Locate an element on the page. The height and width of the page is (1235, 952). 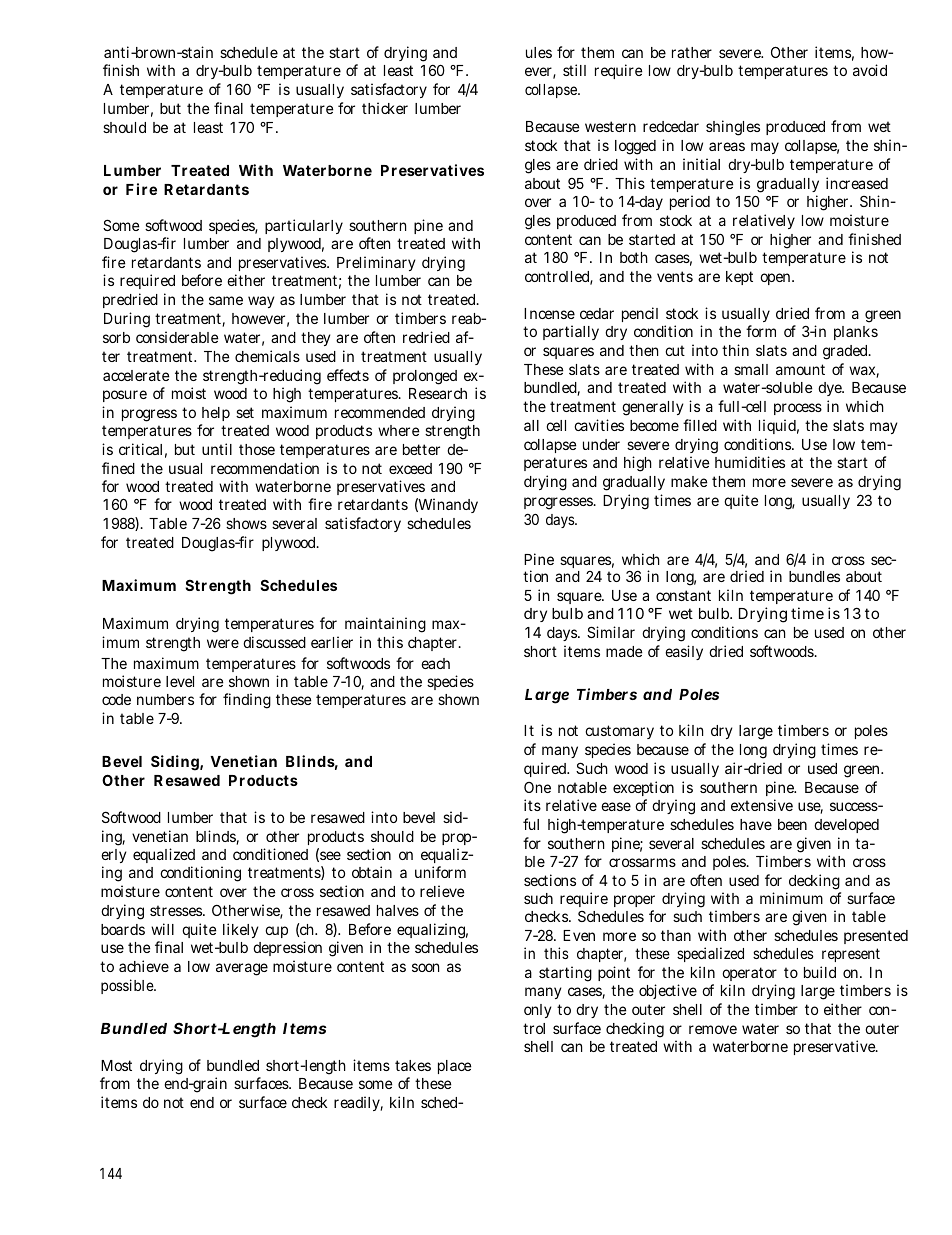
avoid is located at coordinates (870, 70).
